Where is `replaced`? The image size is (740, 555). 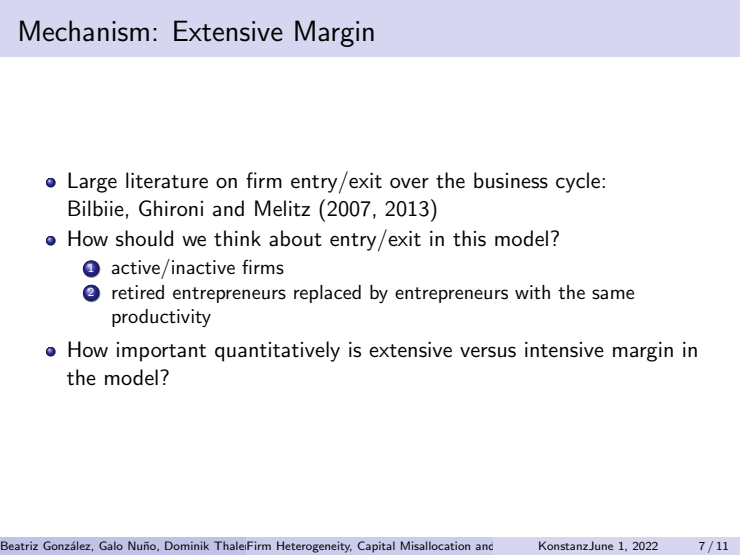
replaced is located at coordinates (327, 294).
